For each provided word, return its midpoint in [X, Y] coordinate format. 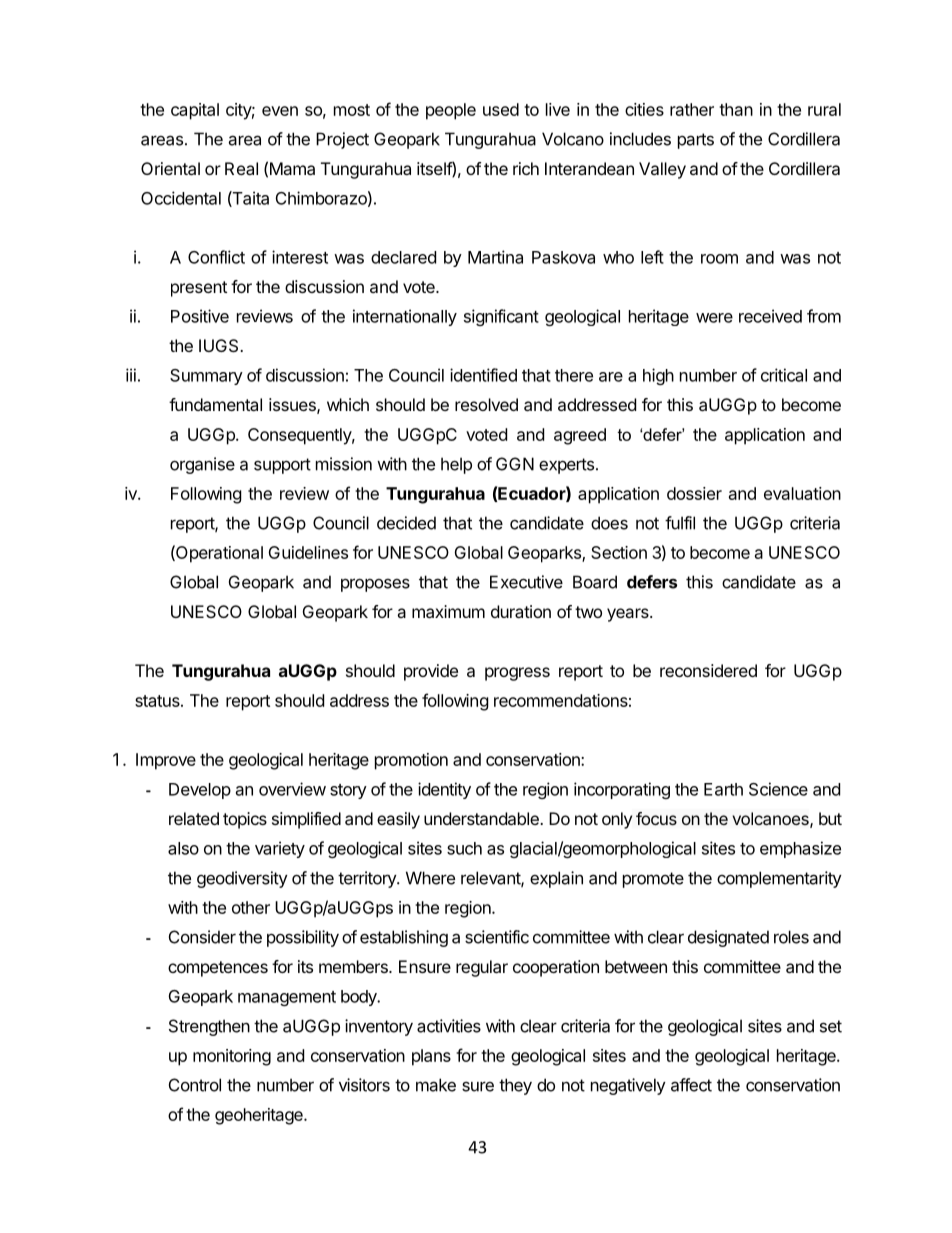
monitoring [232, 1057]
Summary [206, 377]
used [501, 109]
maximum [448, 611]
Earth [723, 789]
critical [784, 375]
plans [431, 1057]
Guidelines [308, 552]
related [194, 818]
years [629, 615]
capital [195, 111]
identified [483, 375]
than [736, 109]
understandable [482, 818]
